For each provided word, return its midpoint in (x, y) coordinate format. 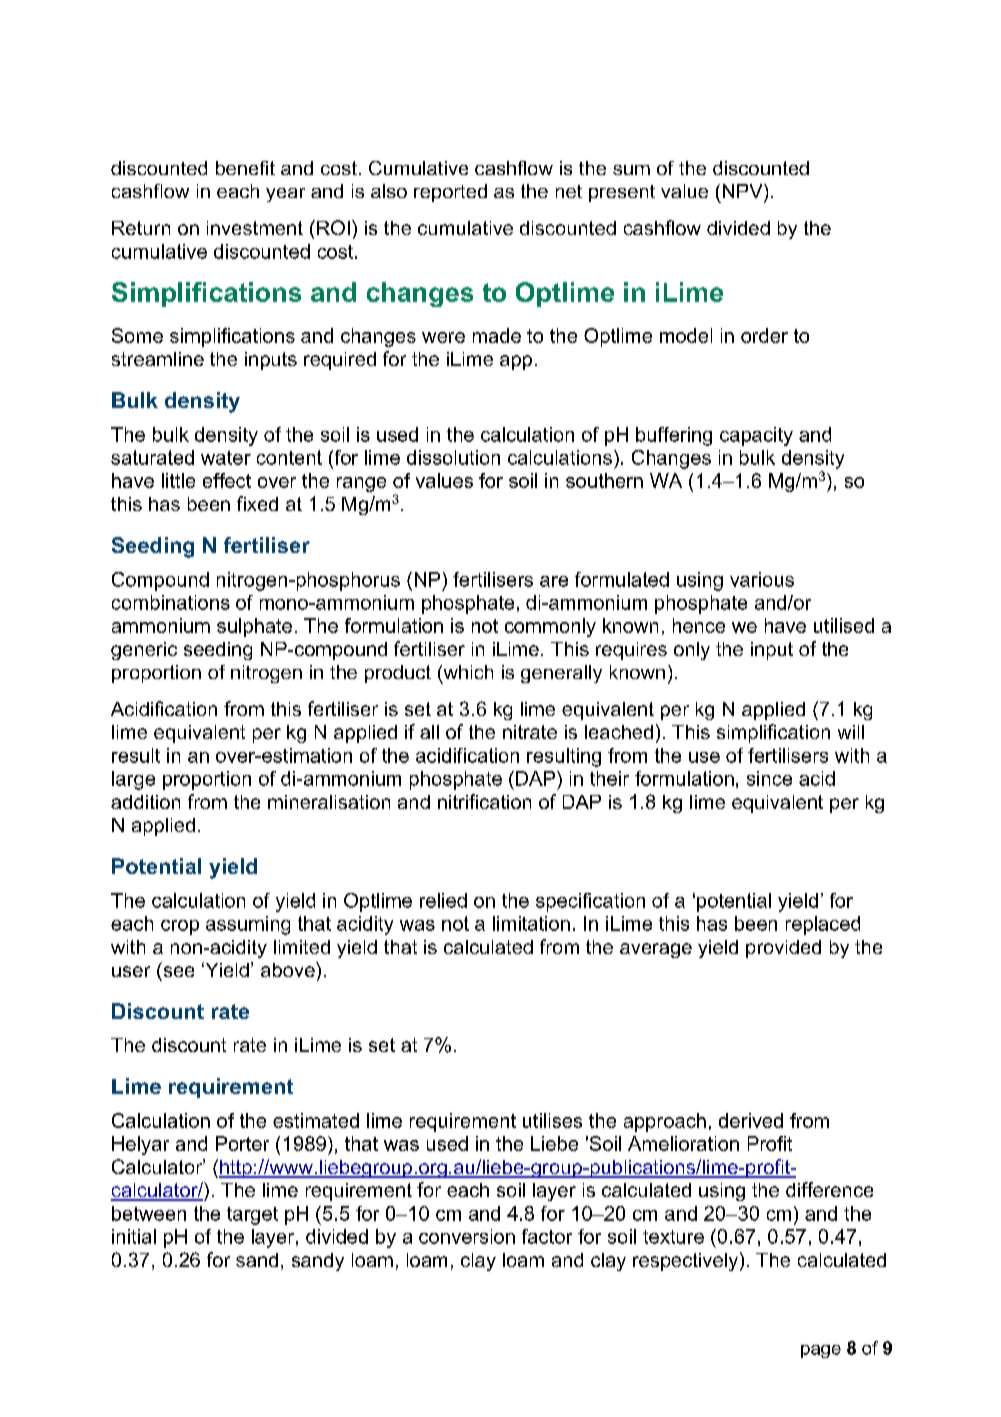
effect (227, 480)
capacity (756, 436)
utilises (552, 1120)
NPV (744, 191)
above (289, 969)
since (769, 778)
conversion (467, 1236)
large (133, 780)
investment (255, 228)
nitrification (484, 801)
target (252, 1216)
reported (450, 193)
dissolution (453, 457)
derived (751, 1120)
